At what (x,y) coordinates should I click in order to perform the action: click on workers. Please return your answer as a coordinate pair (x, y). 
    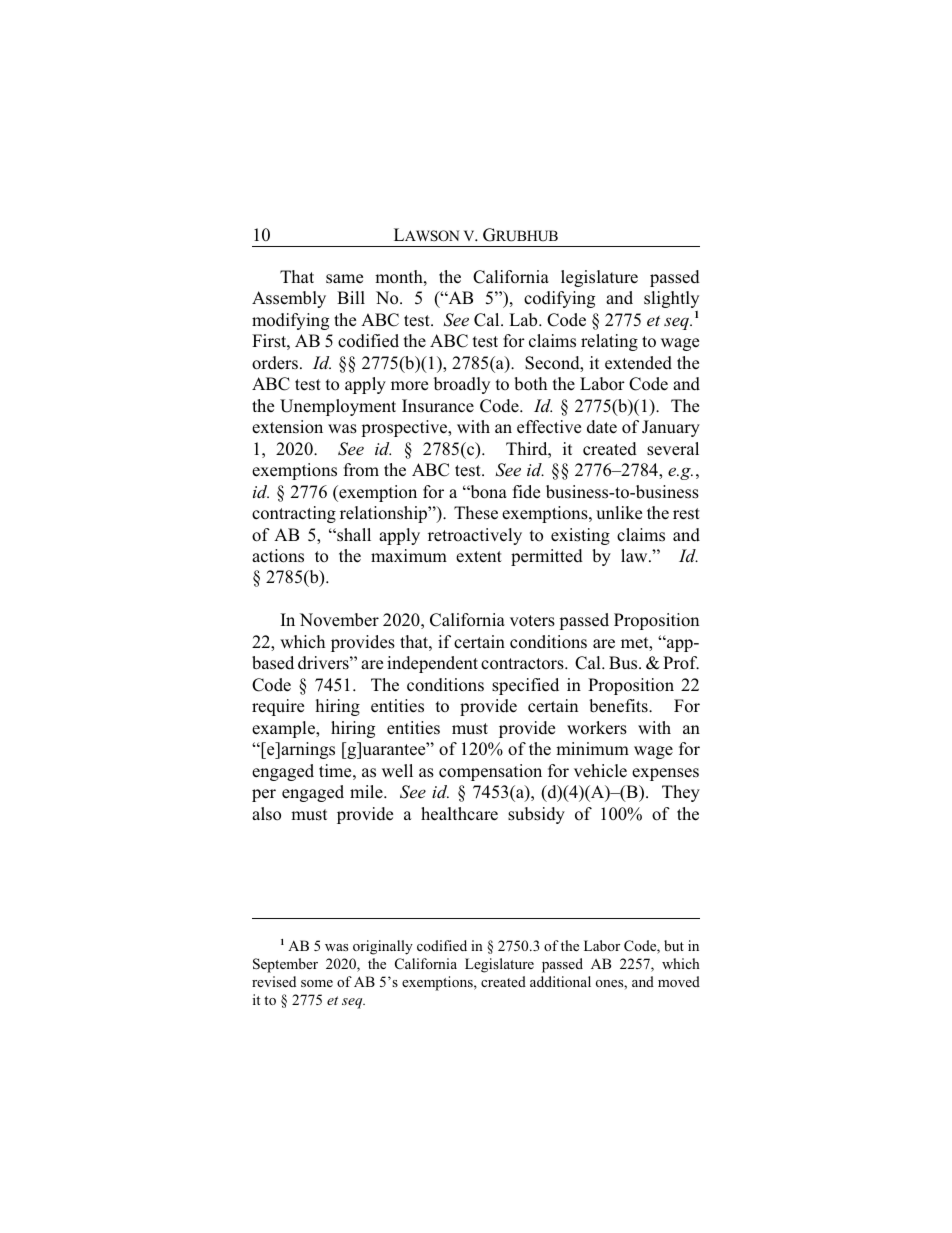
    Looking at the image, I should click on (597, 728).
